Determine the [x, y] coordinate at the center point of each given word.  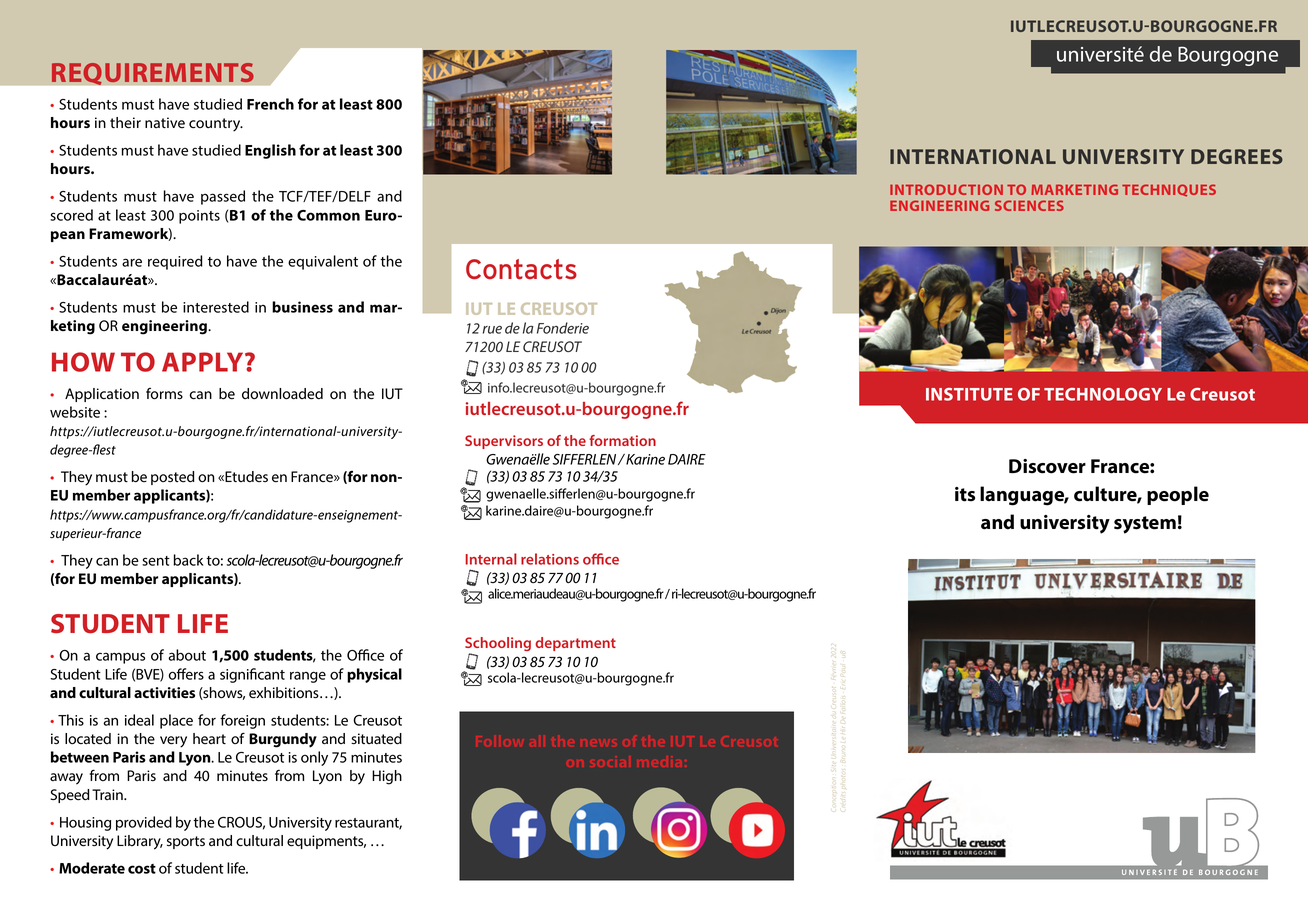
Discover [1047, 466]
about [187, 655]
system [1145, 525]
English [270, 151]
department [575, 644]
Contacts [521, 269]
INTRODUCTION [946, 189]
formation [622, 440]
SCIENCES [1029, 205]
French [270, 104]
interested [216, 307]
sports [186, 842]
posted [173, 478]
